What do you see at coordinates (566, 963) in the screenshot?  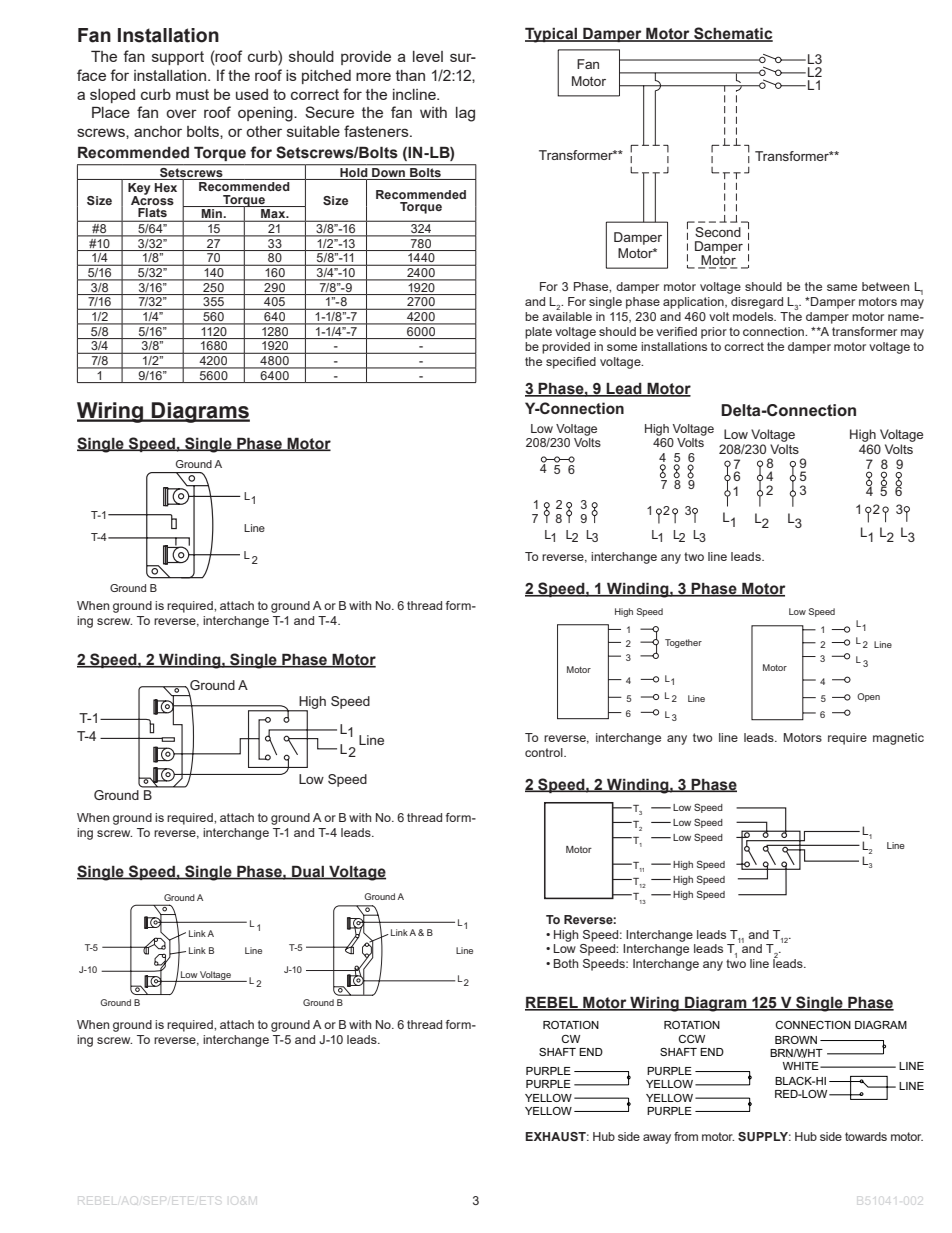 I see `Both` at bounding box center [566, 963].
